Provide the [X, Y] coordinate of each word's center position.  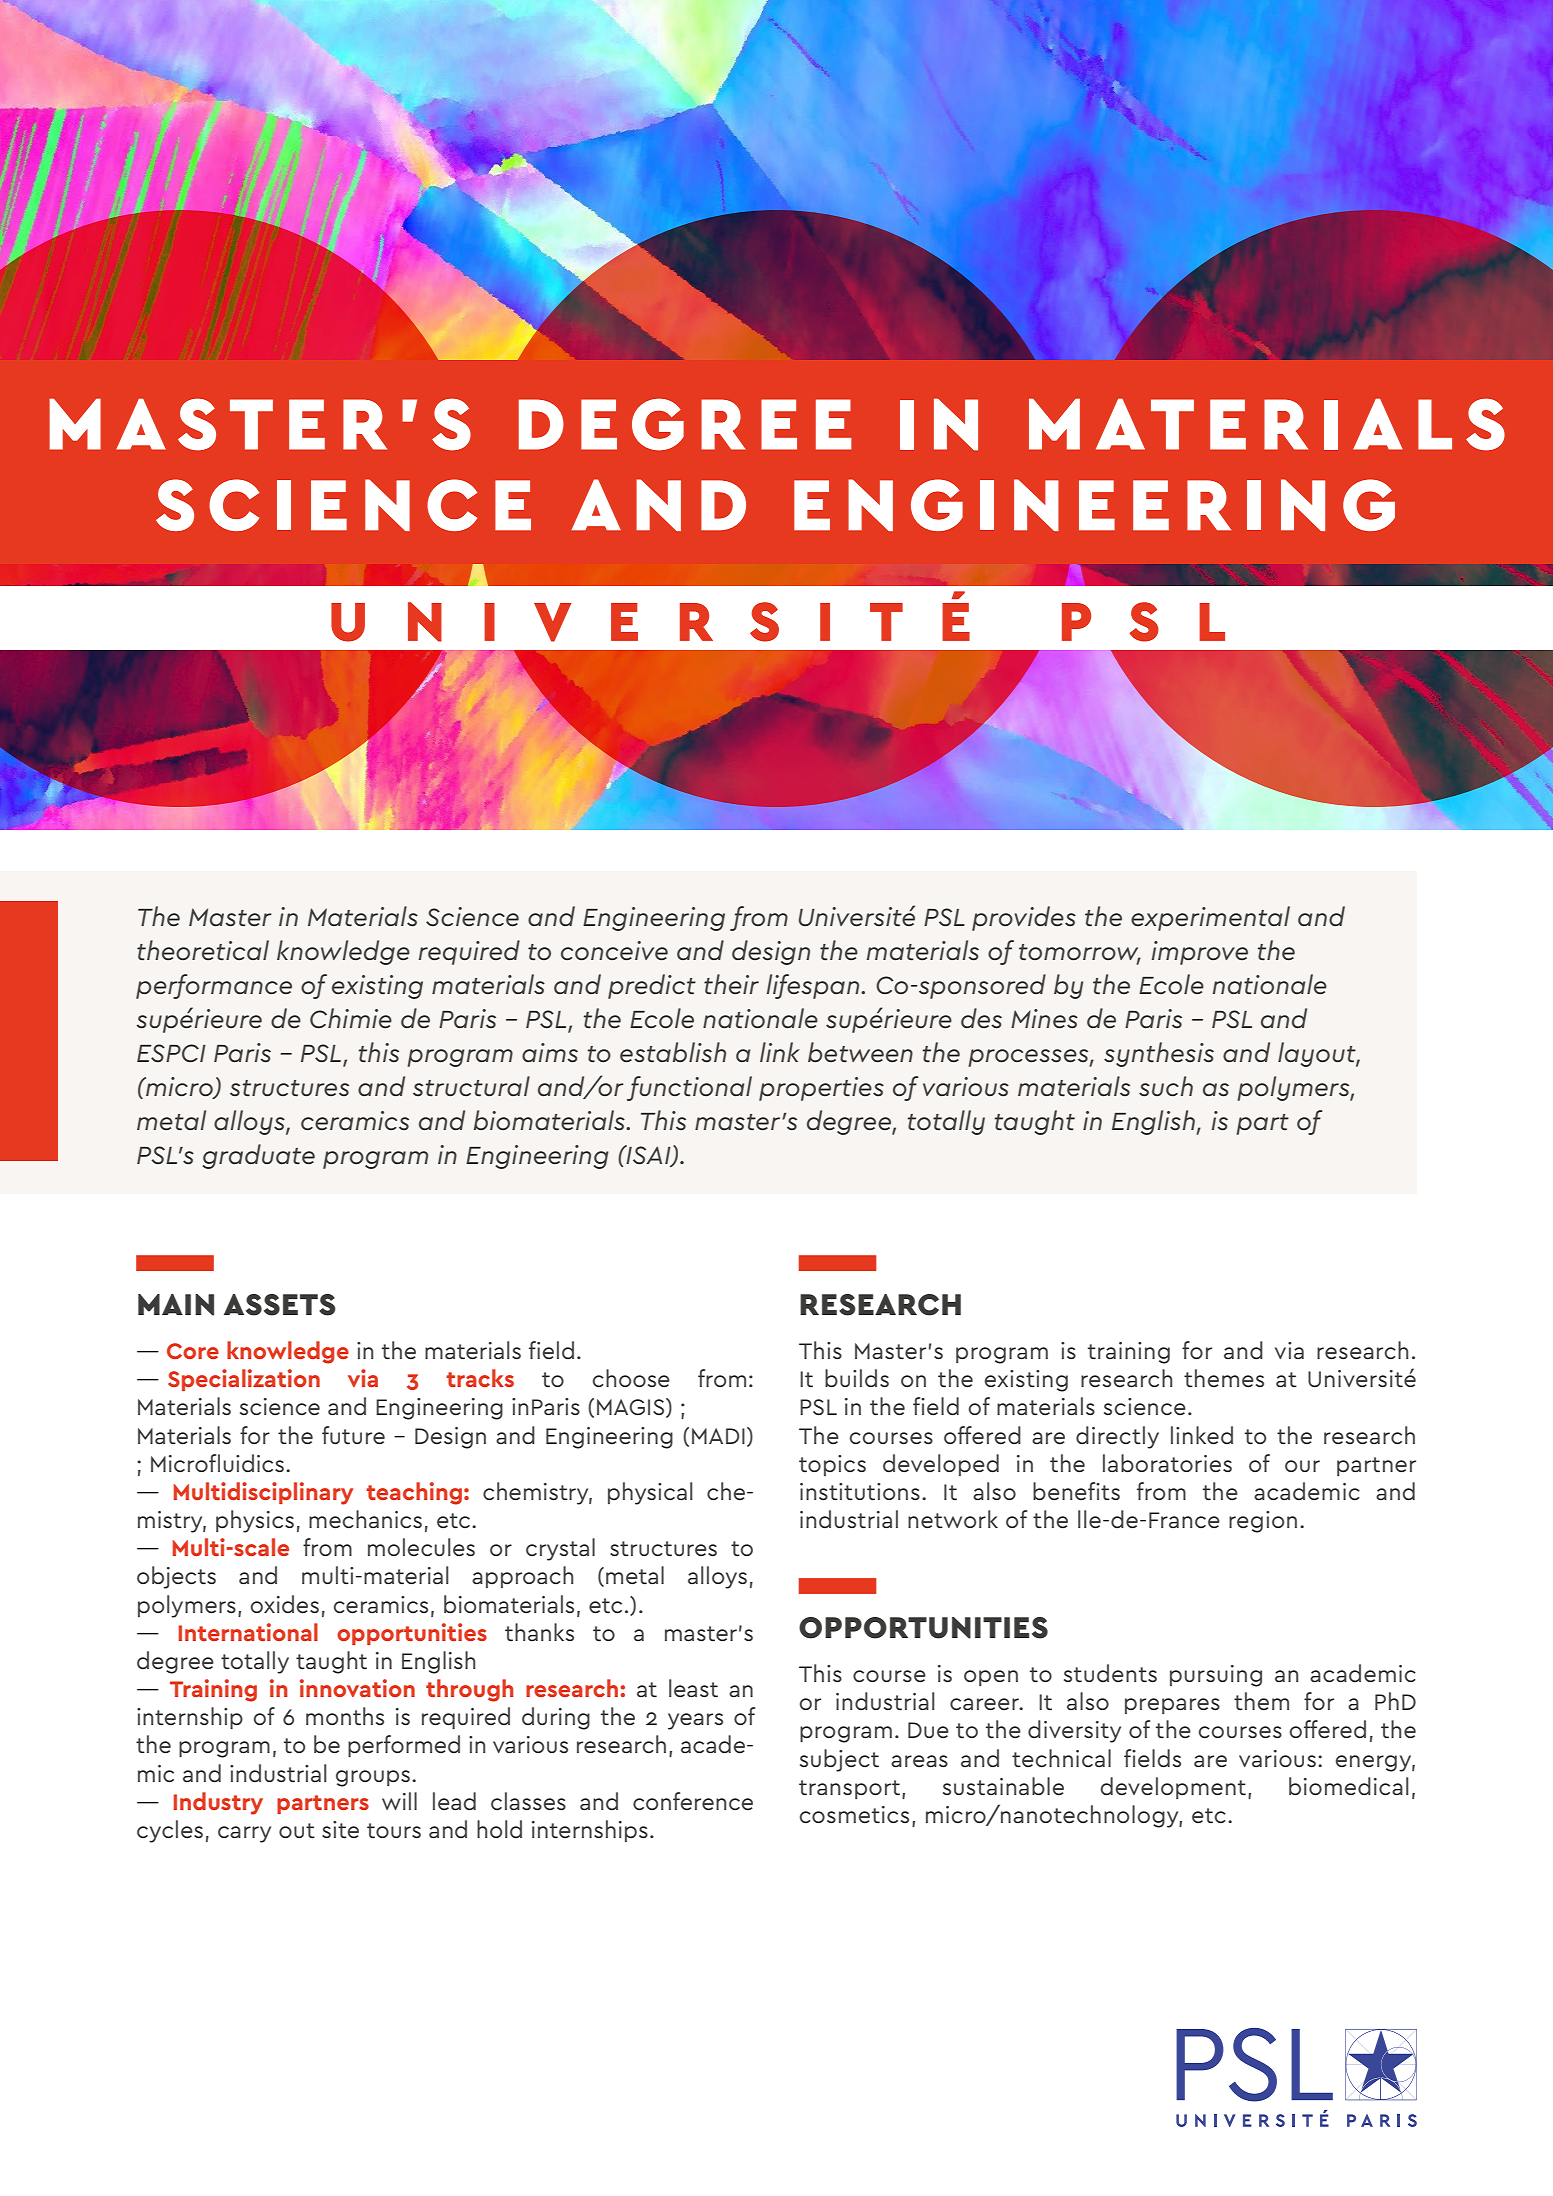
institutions [860, 1492]
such [1166, 1086]
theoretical [203, 950]
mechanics [365, 1519]
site [340, 1830]
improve [1200, 953]
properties [821, 1089]
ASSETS [280, 1305]
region [1263, 1522]
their [731, 984]
